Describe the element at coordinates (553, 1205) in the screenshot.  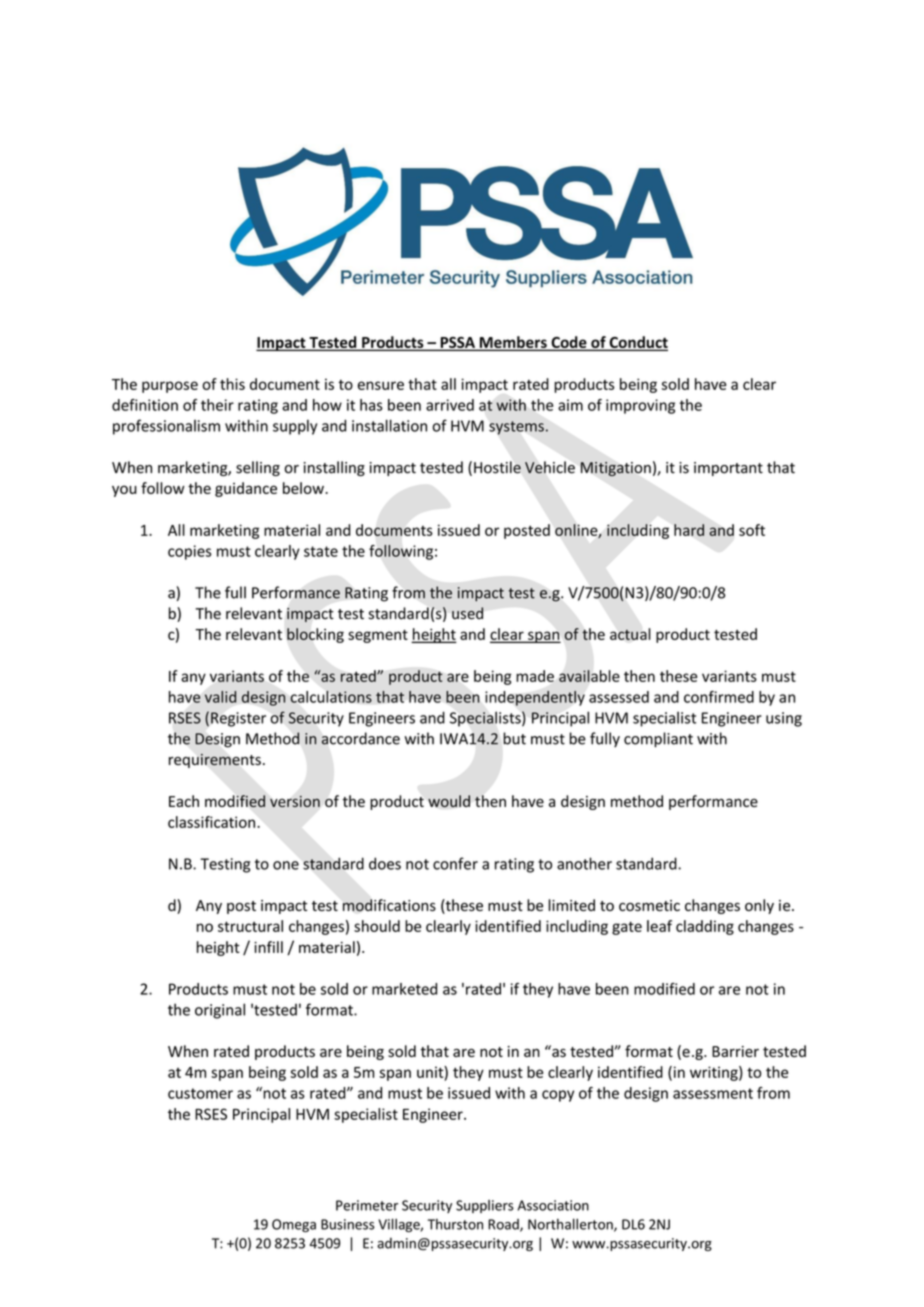
I see `Association` at that location.
